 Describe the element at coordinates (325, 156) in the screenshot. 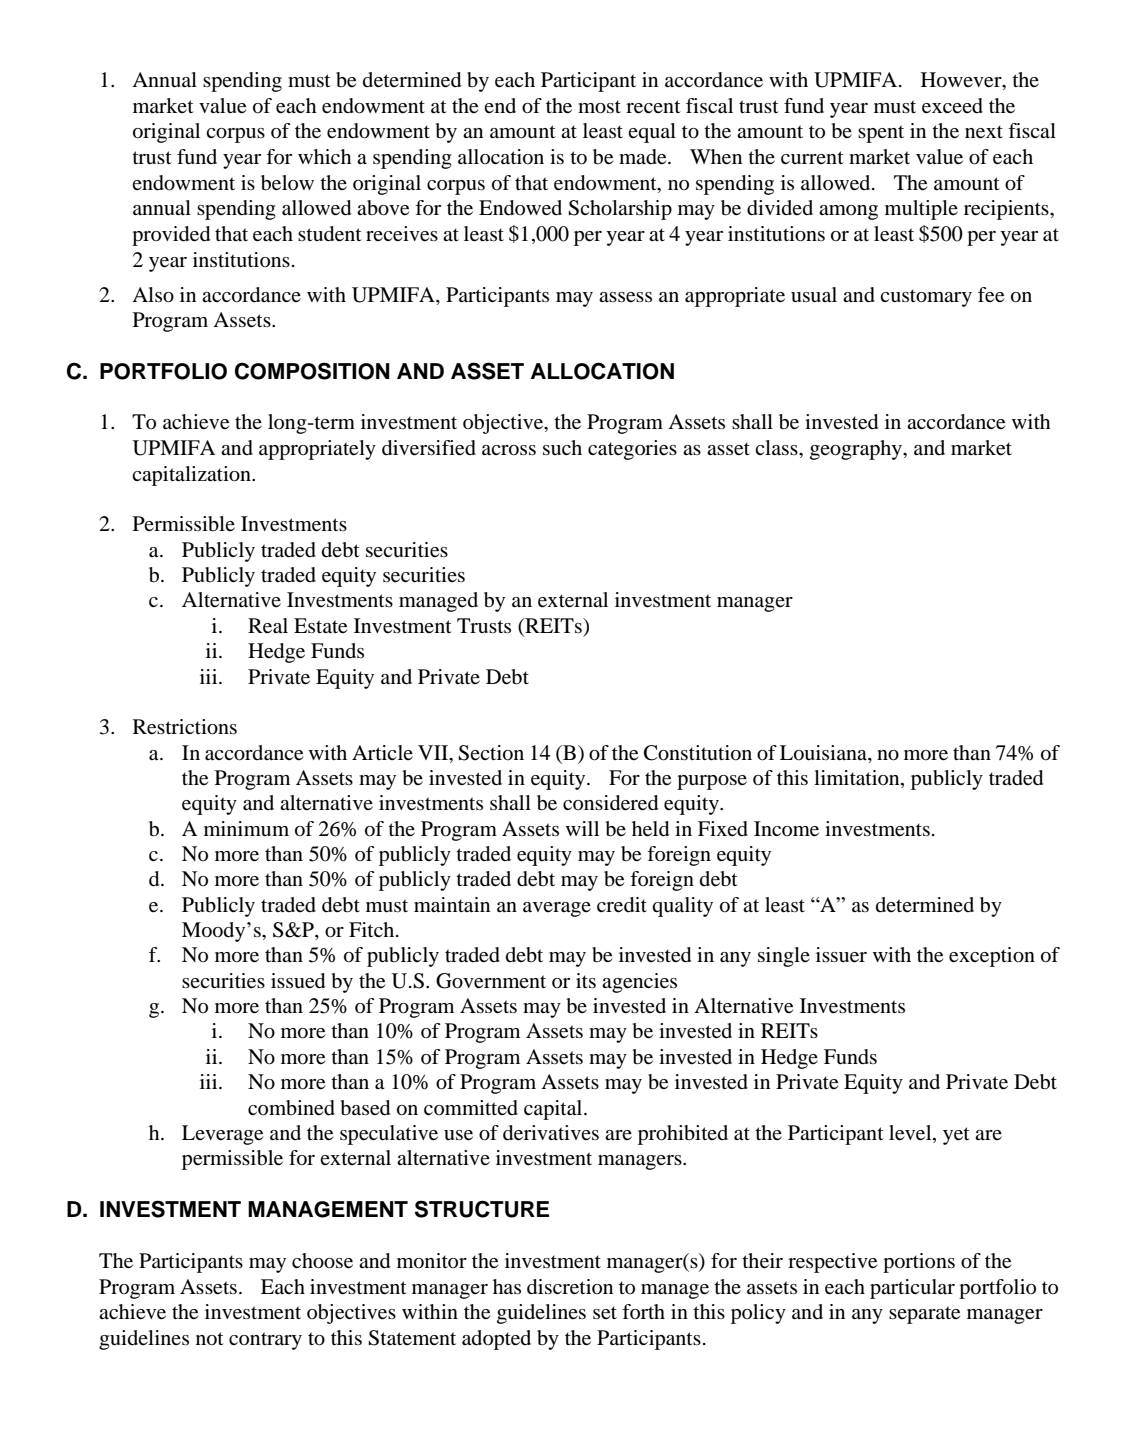

I see `which` at that location.
